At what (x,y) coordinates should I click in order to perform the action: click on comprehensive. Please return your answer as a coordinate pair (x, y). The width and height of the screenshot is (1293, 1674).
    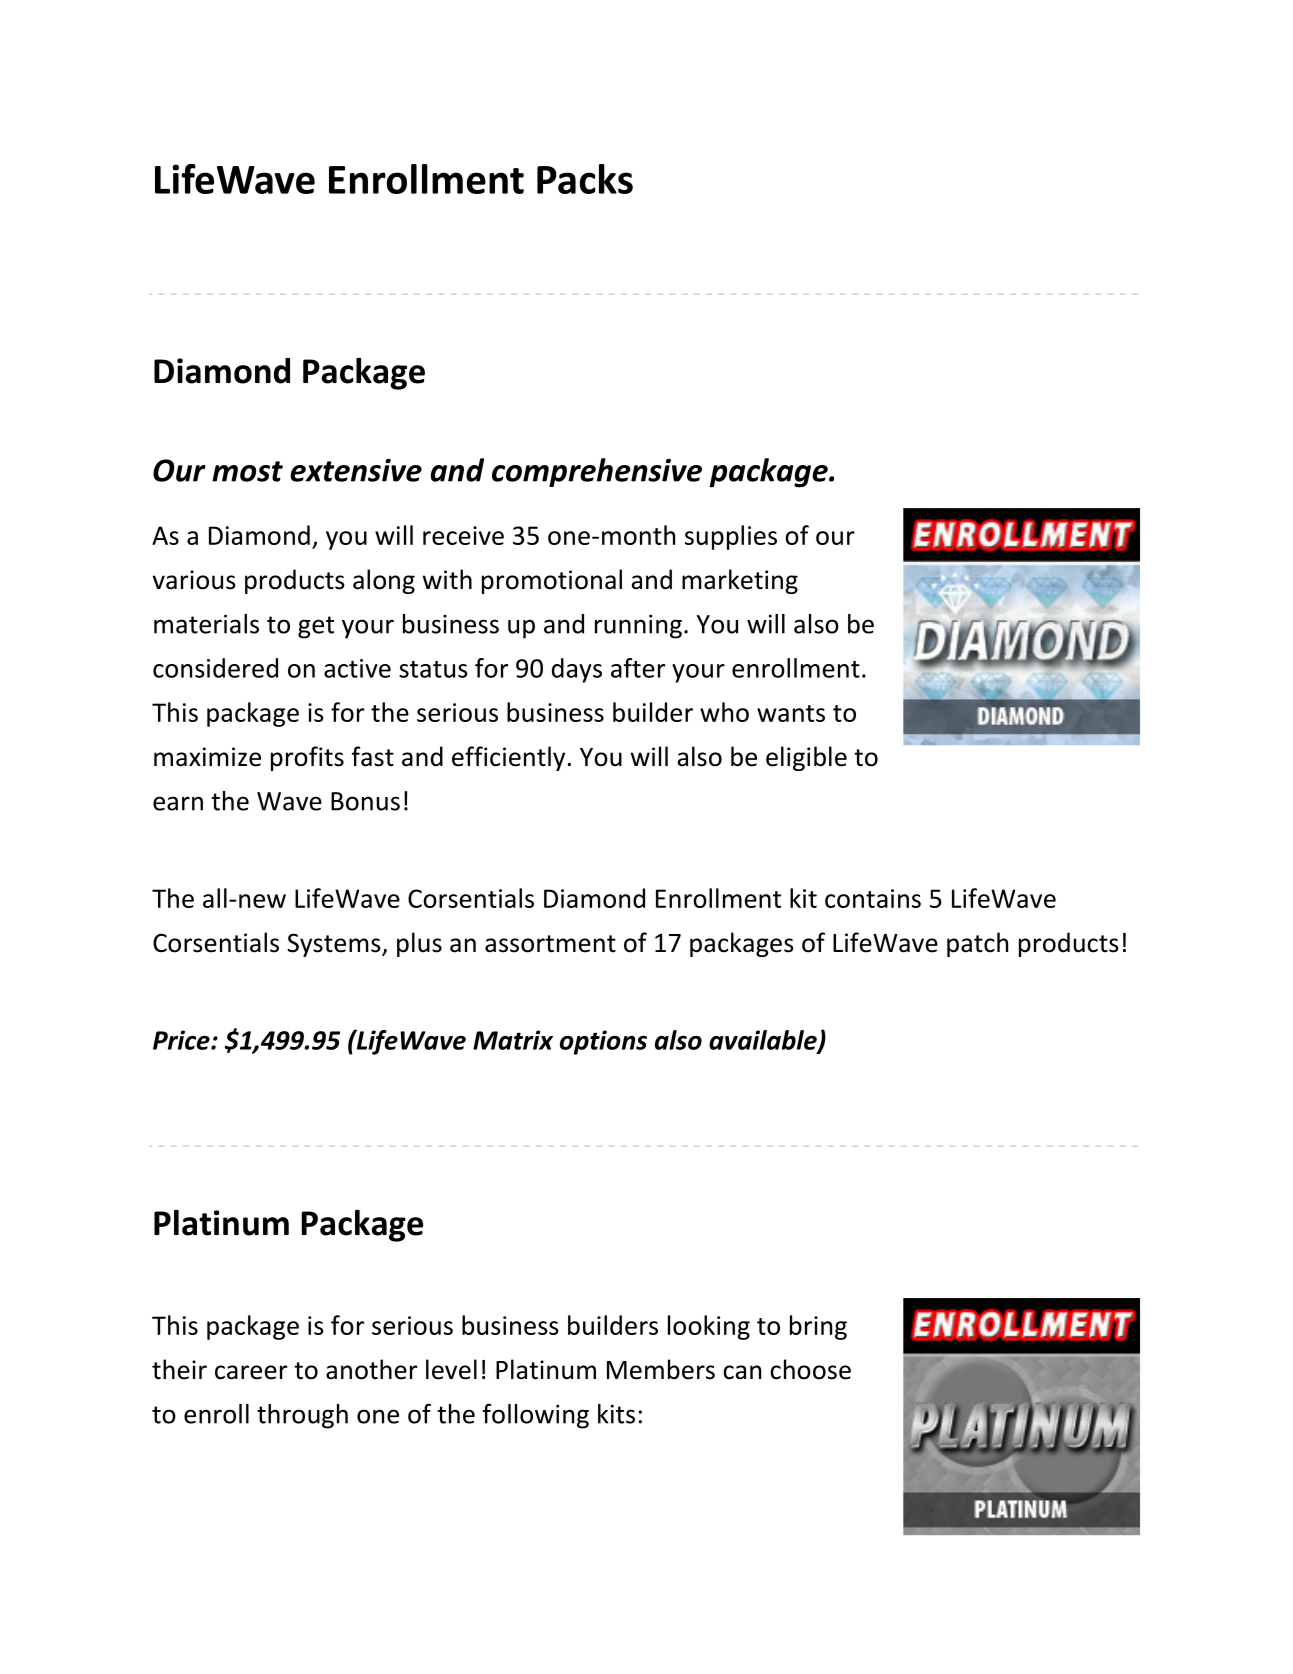
    Looking at the image, I should click on (597, 472).
